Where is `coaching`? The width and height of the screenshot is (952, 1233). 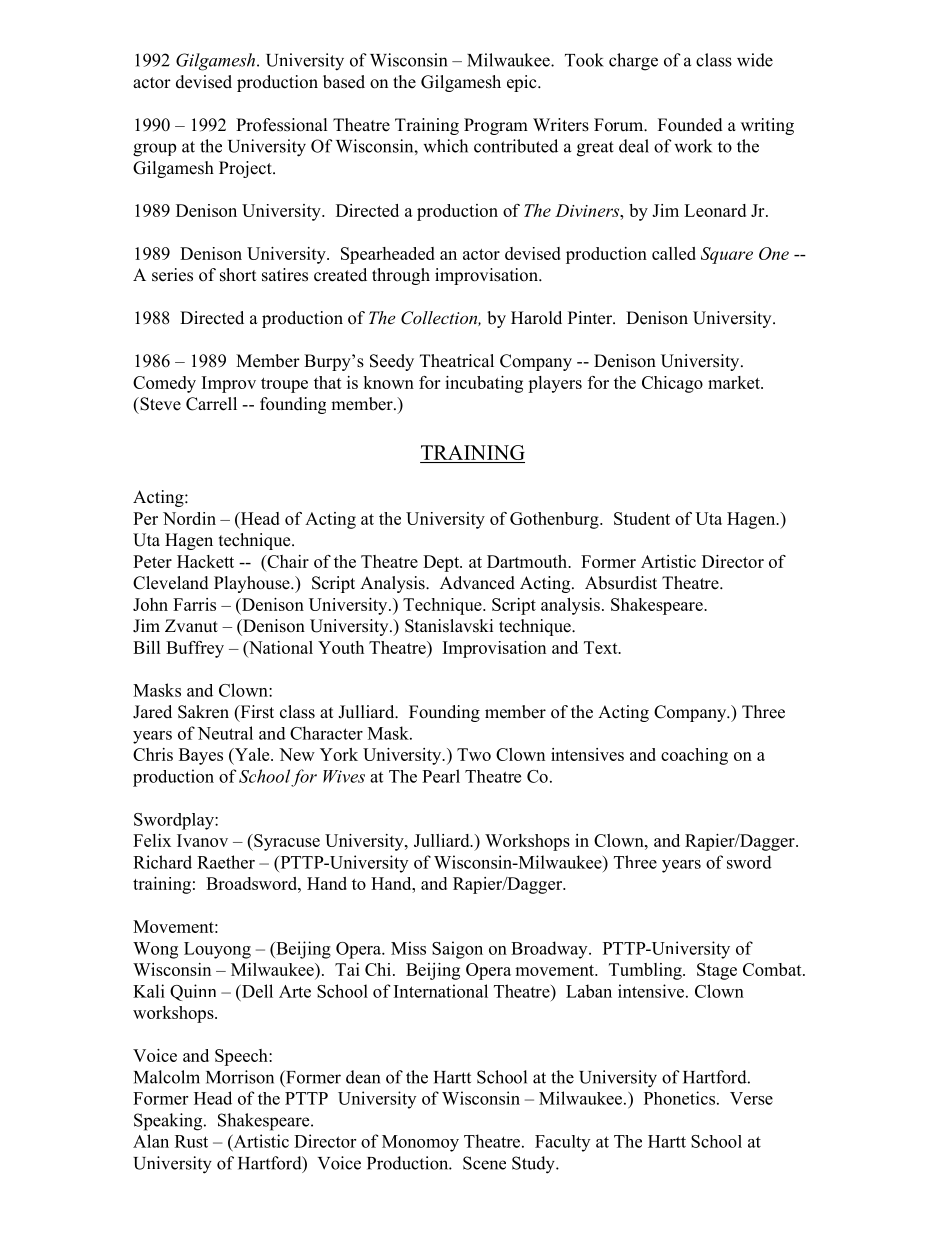 coaching is located at coordinates (694, 756).
